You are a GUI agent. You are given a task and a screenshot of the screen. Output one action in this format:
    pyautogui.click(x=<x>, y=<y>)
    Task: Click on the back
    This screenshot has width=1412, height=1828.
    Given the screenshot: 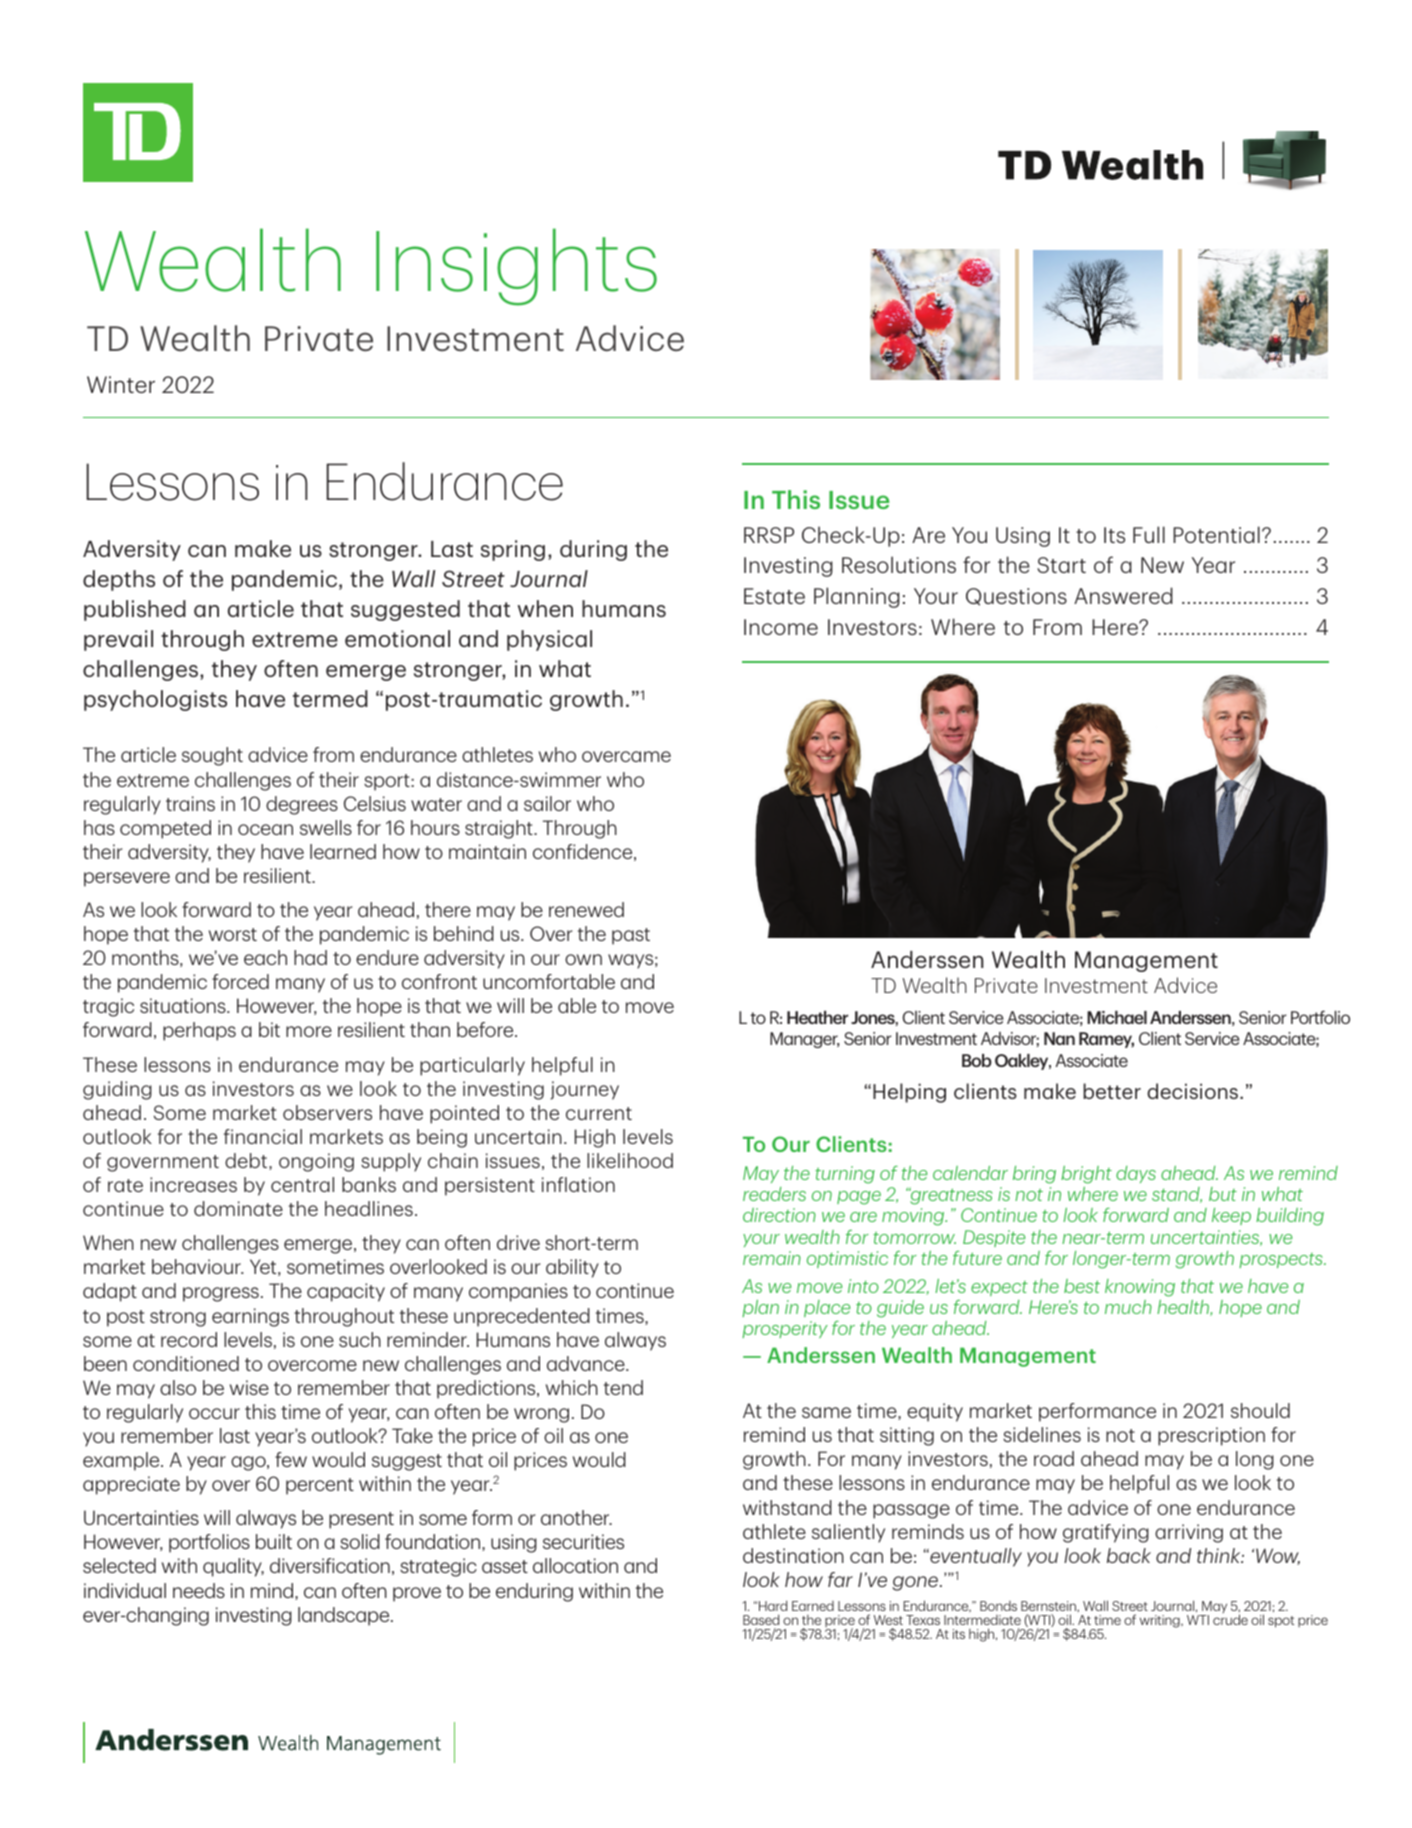 What is the action you would take?
    pyautogui.click(x=1129, y=1555)
